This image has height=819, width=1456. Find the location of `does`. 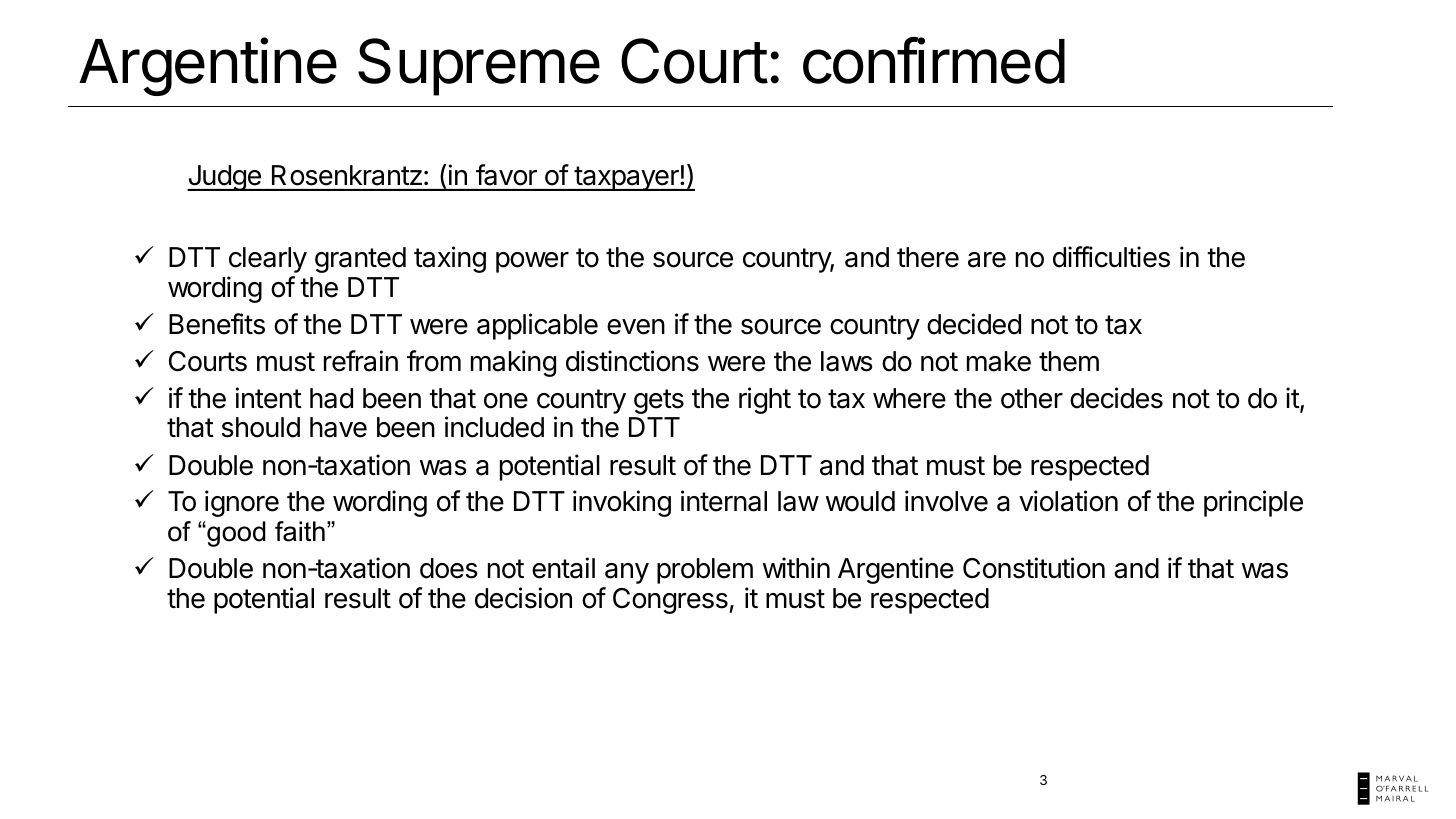

does is located at coordinates (449, 568).
